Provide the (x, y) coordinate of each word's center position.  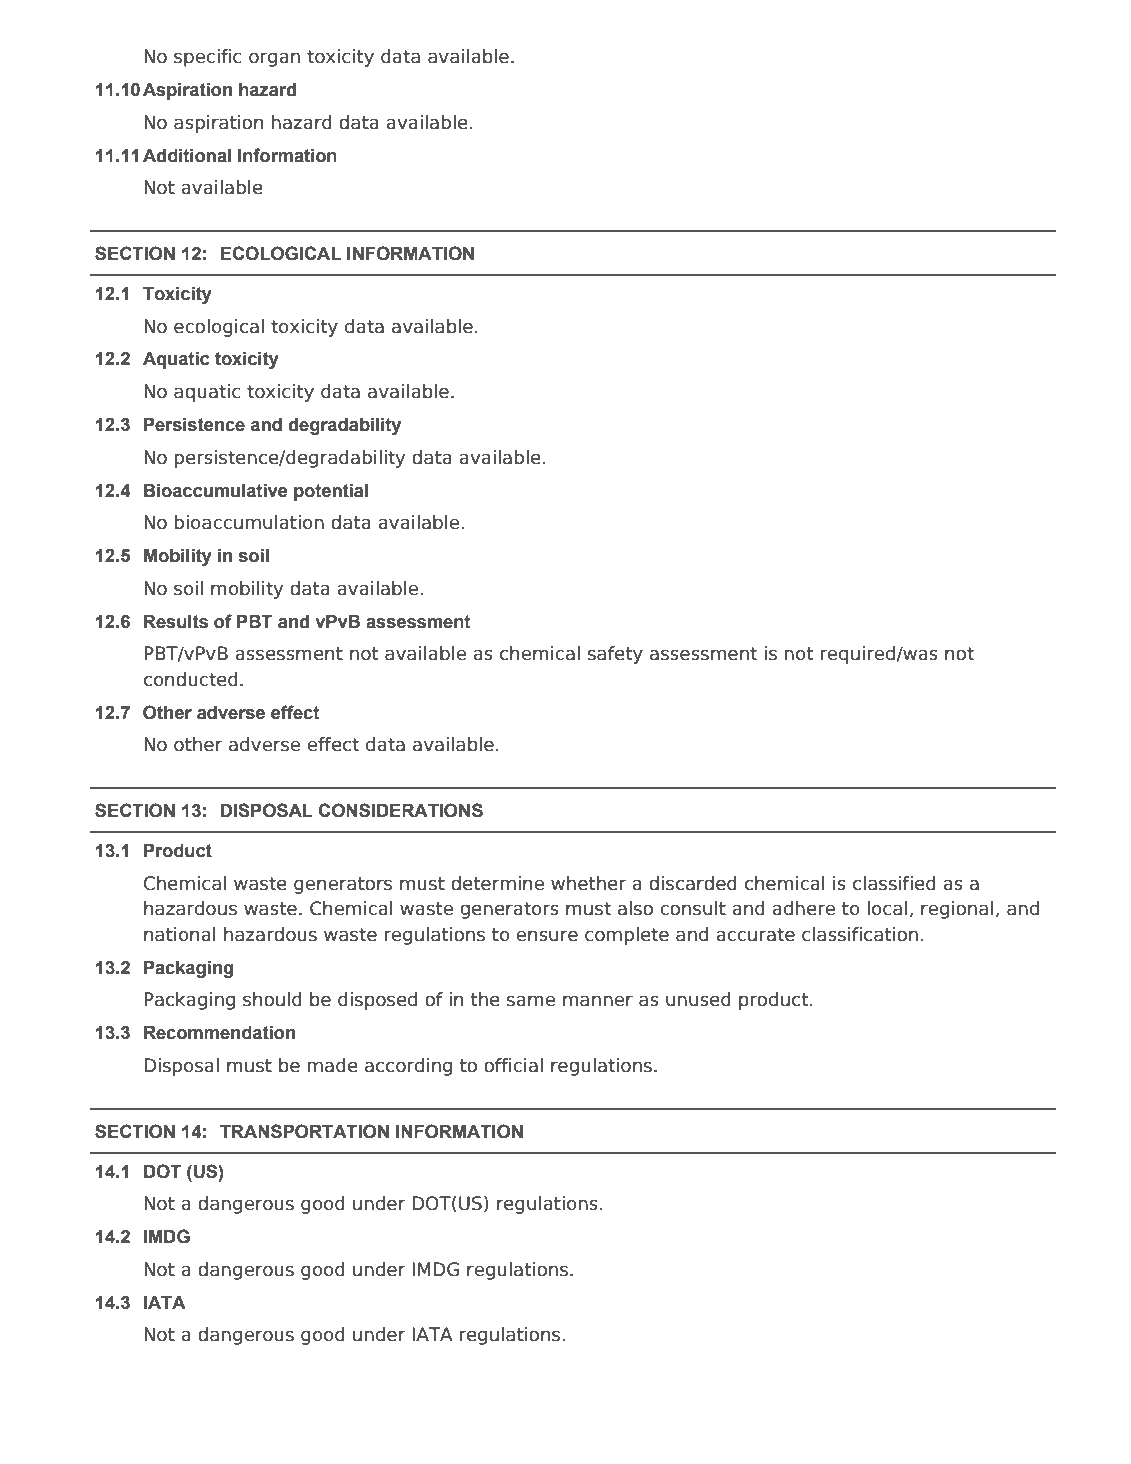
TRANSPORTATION (304, 1131)
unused (698, 999)
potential (331, 492)
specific (208, 58)
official (513, 1065)
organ (274, 59)
